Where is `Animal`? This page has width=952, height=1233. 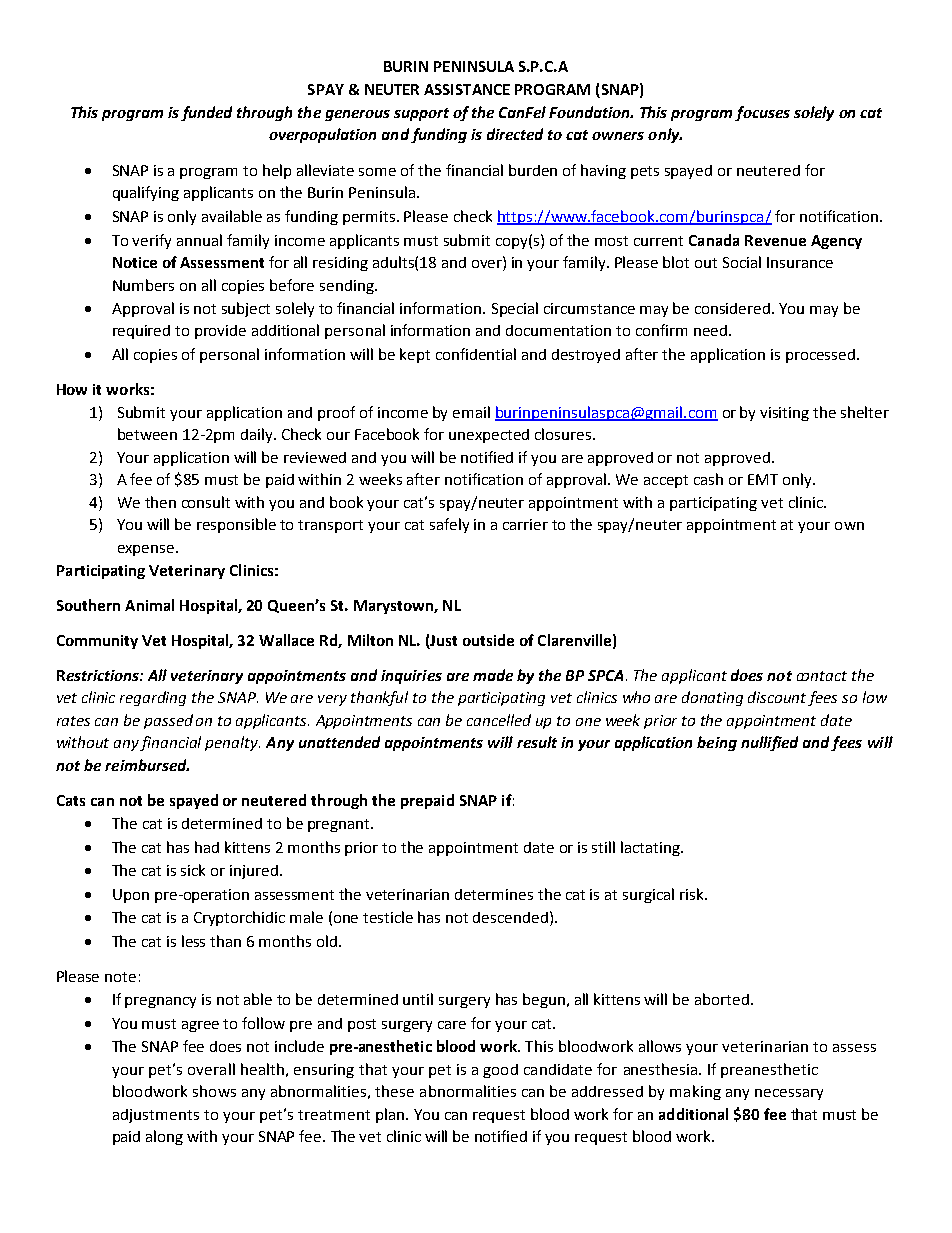 Animal is located at coordinates (149, 605).
